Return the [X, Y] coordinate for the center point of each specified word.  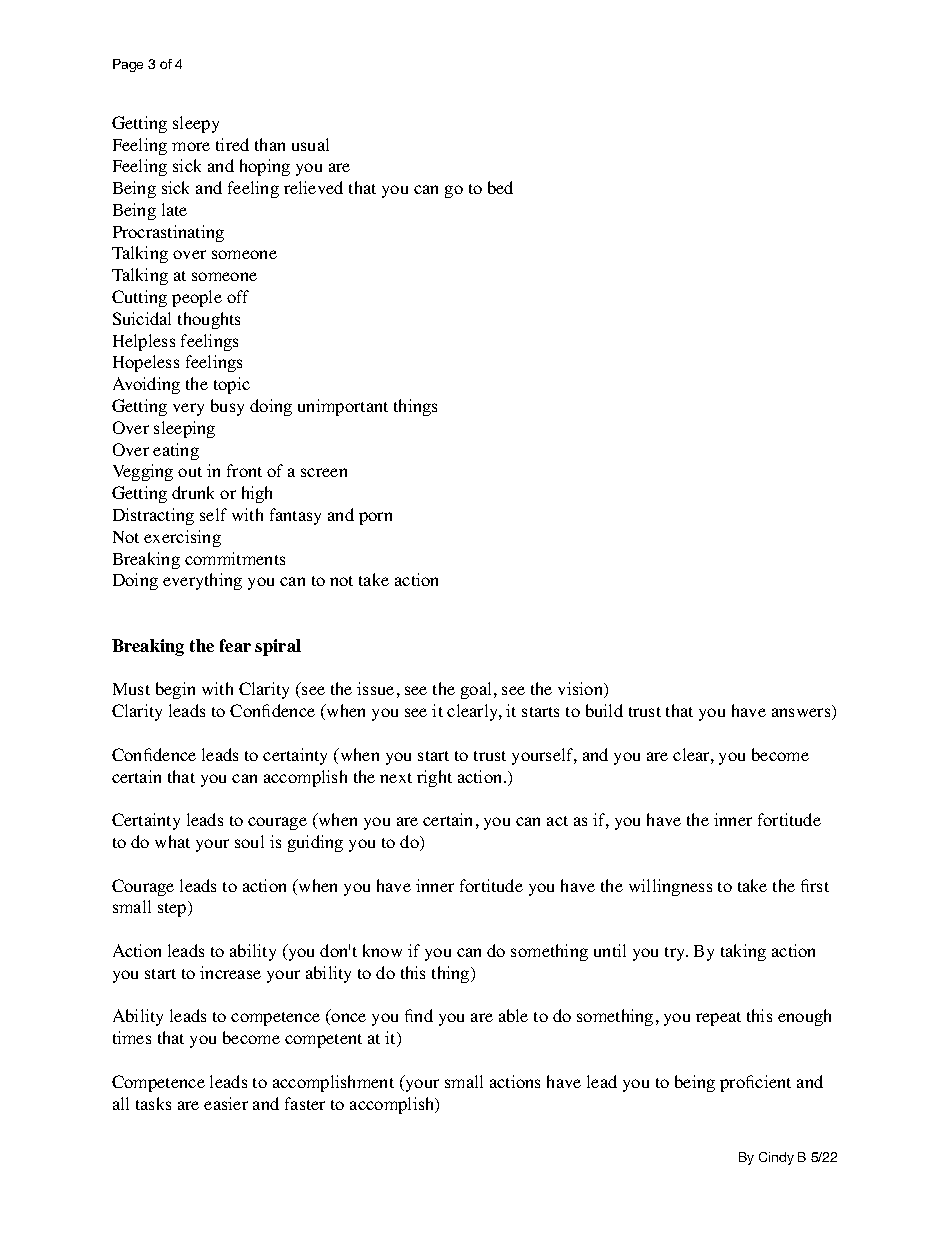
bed [500, 187]
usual [310, 144]
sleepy [196, 124]
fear [235, 645]
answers [802, 714]
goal [478, 690]
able [513, 1015]
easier [226, 1103]
